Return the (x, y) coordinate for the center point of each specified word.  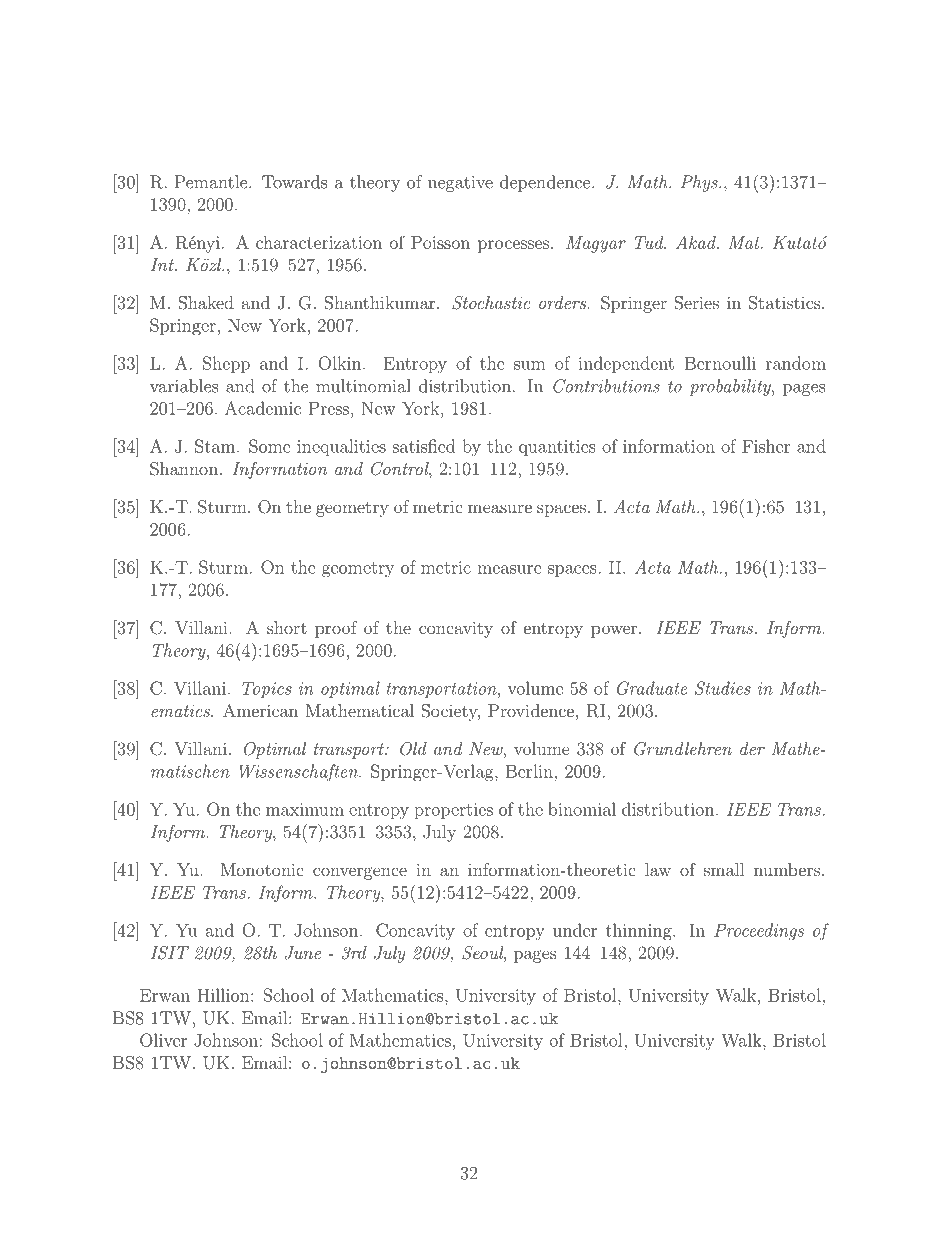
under (575, 930)
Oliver (163, 1040)
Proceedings (759, 932)
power (615, 631)
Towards (294, 182)
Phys (700, 183)
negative (460, 184)
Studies (723, 688)
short (287, 627)
